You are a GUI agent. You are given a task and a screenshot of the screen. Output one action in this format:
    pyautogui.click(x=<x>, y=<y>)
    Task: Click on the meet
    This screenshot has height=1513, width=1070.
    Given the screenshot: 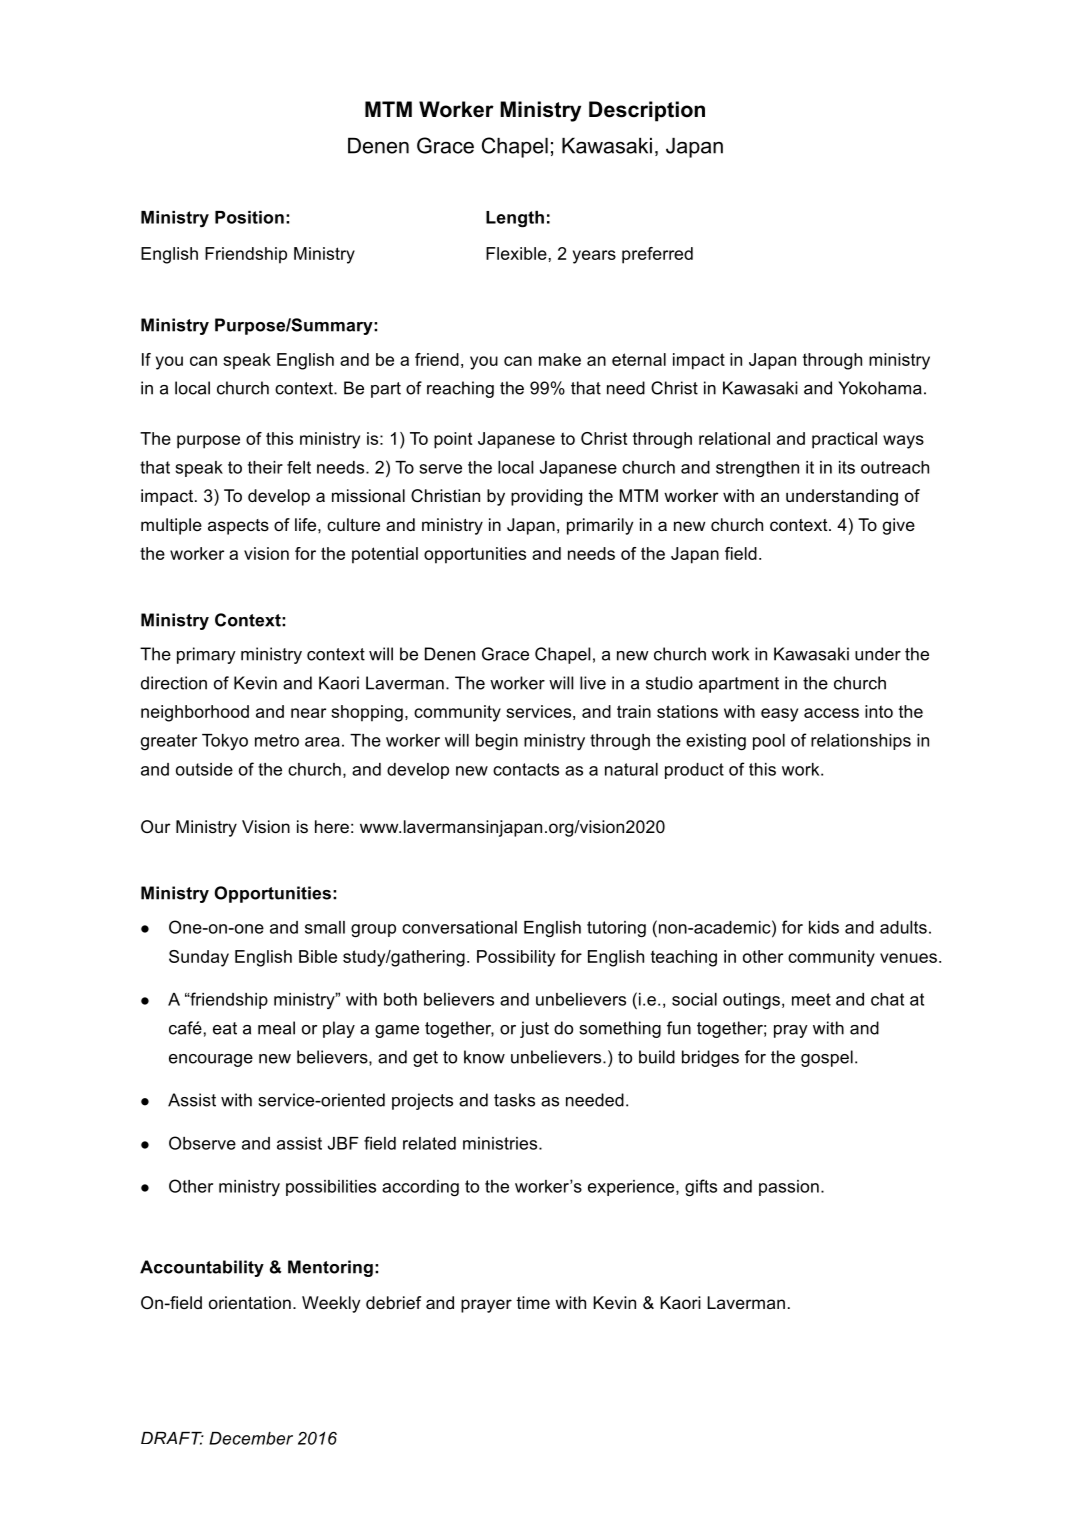 What is the action you would take?
    pyautogui.click(x=811, y=999)
